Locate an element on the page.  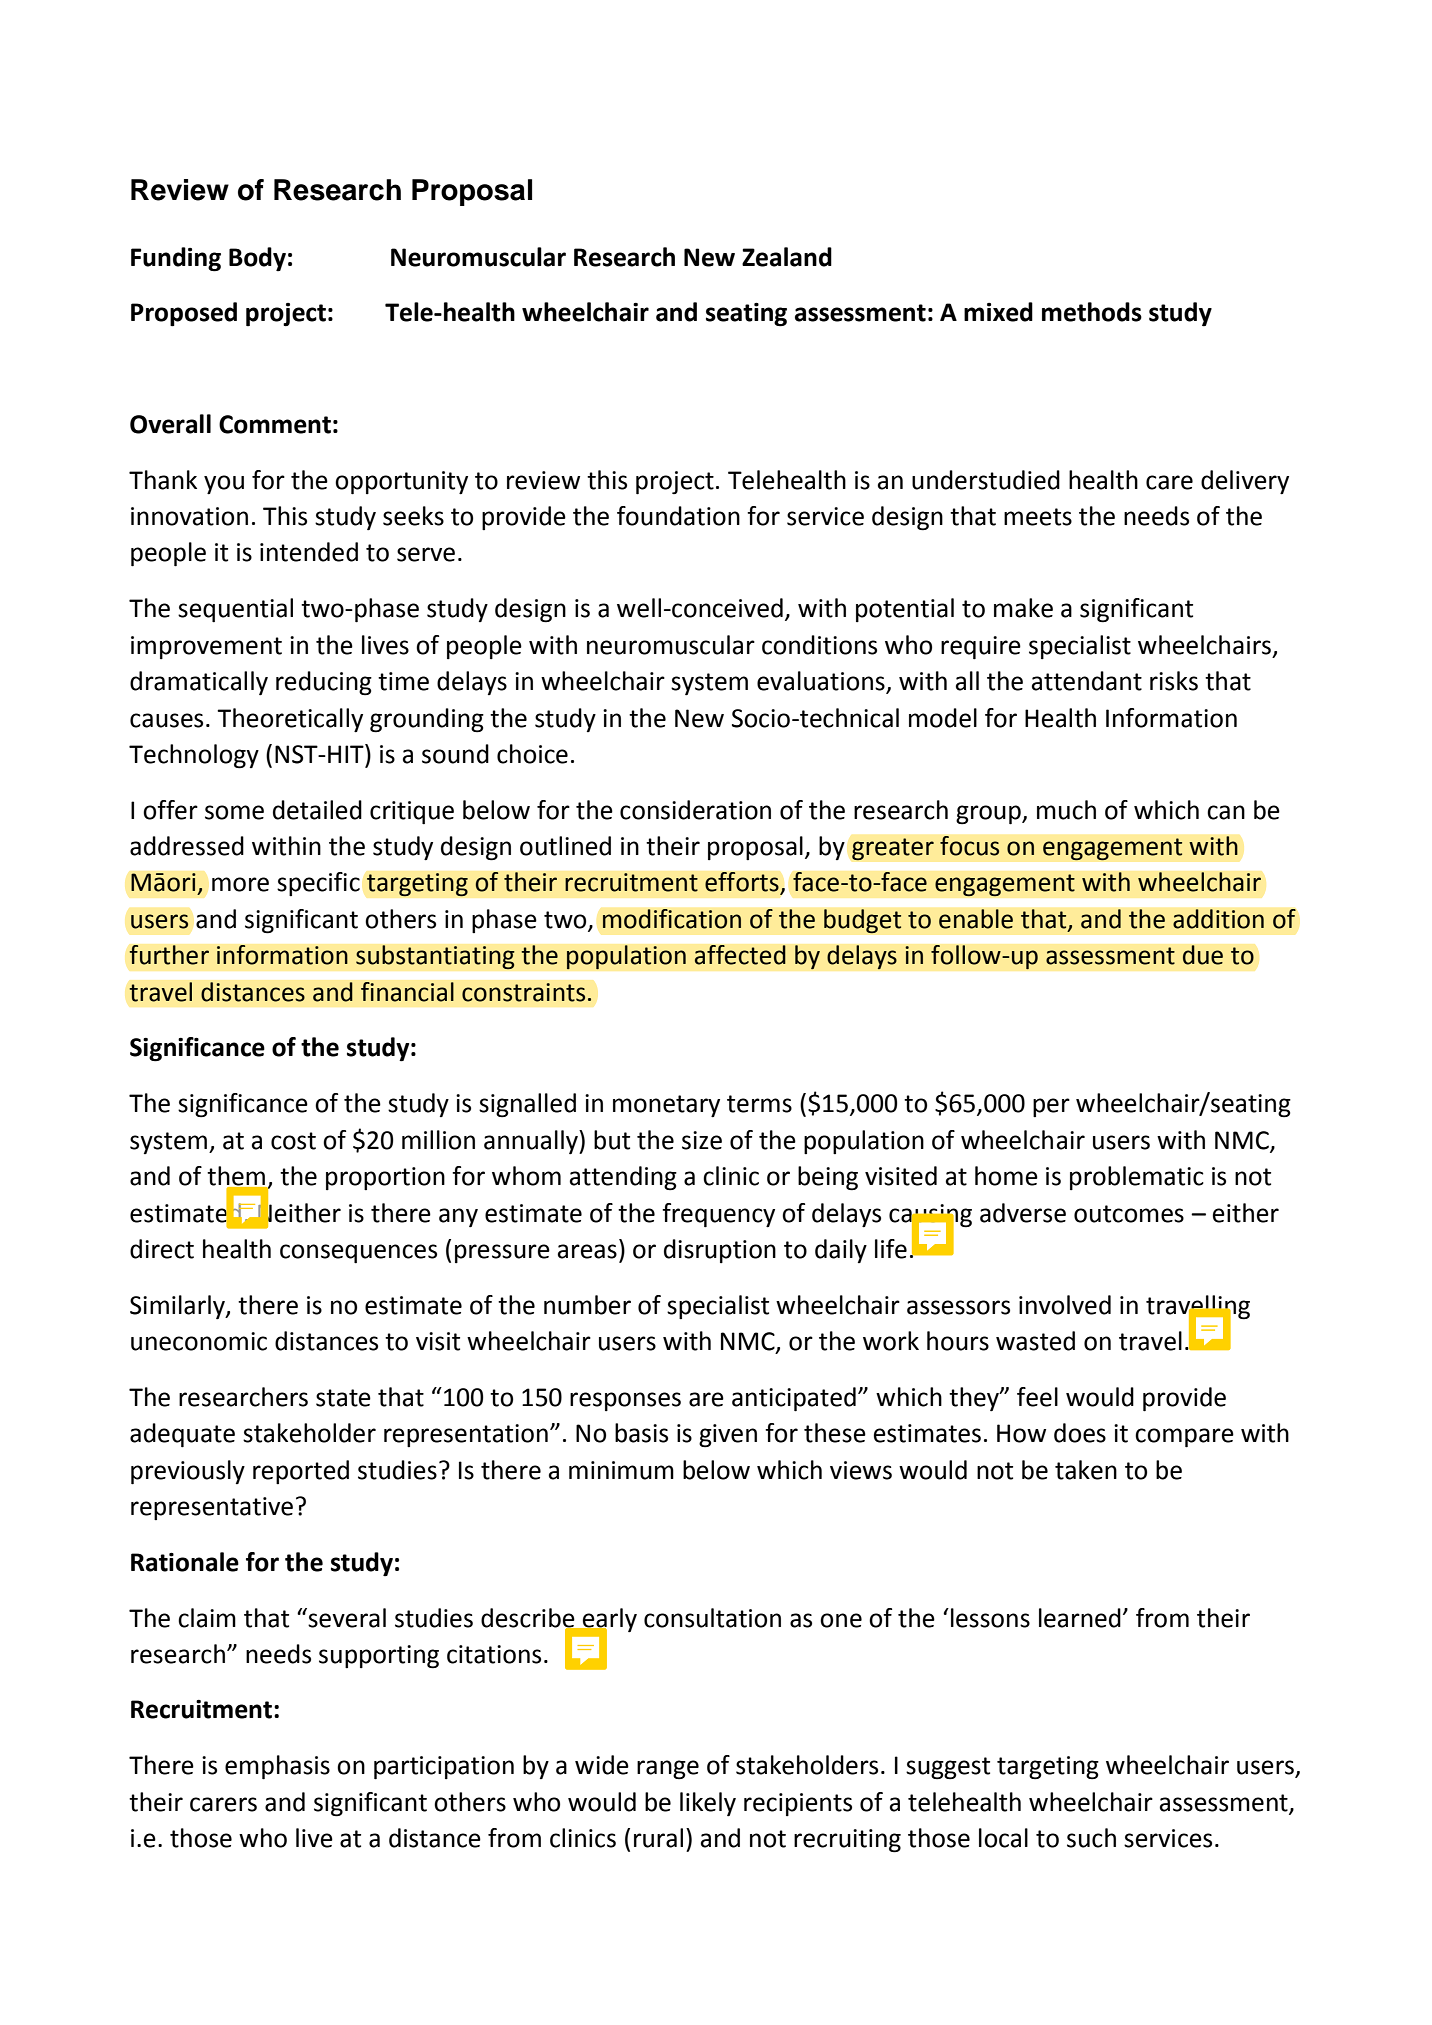
Zealand is located at coordinates (787, 257).
